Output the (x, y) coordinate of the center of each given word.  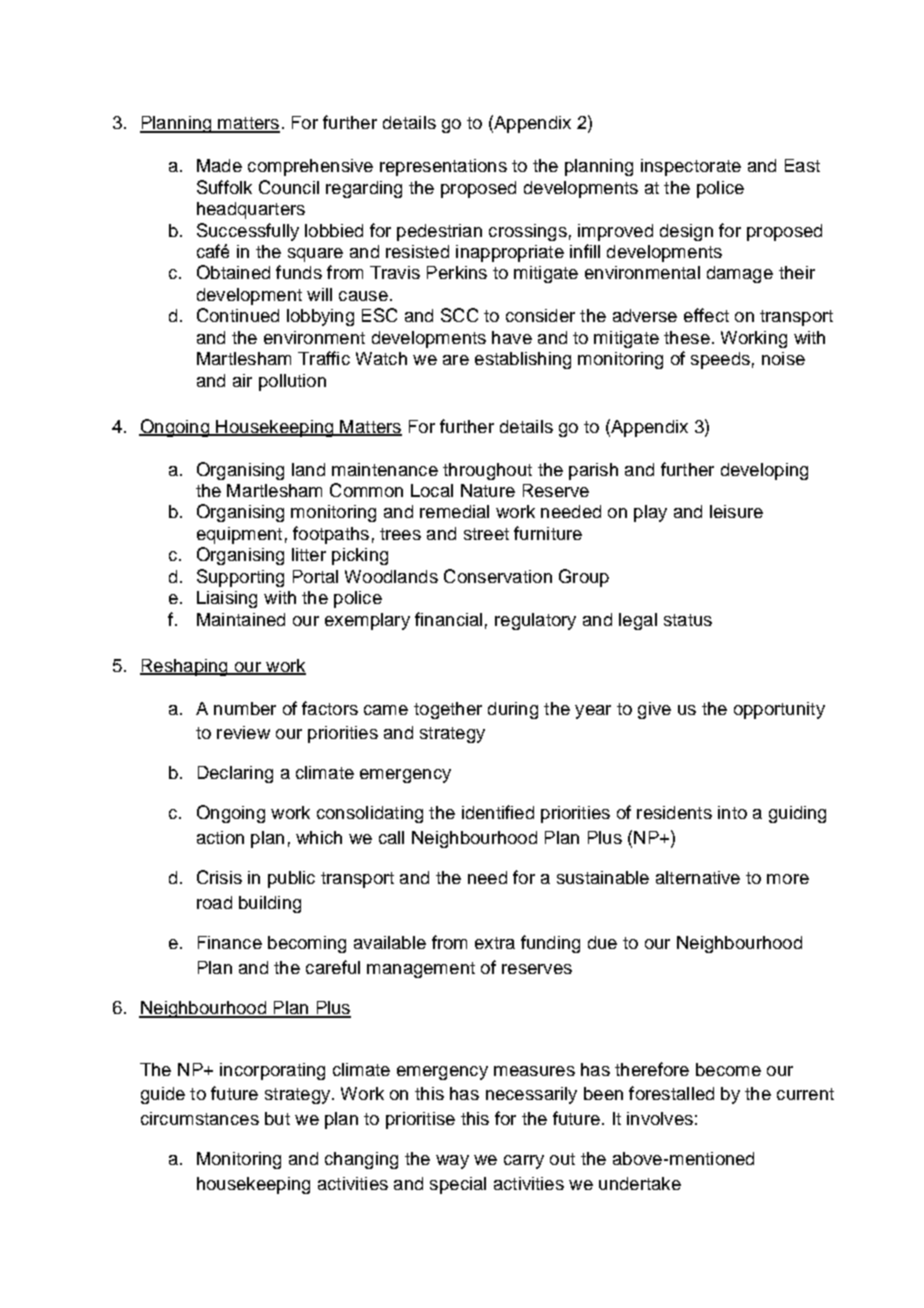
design (686, 232)
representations (443, 167)
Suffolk (224, 187)
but (277, 1118)
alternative (698, 877)
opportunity (779, 710)
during (513, 710)
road (214, 902)
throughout (487, 471)
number (245, 708)
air (242, 380)
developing (764, 471)
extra (495, 943)
